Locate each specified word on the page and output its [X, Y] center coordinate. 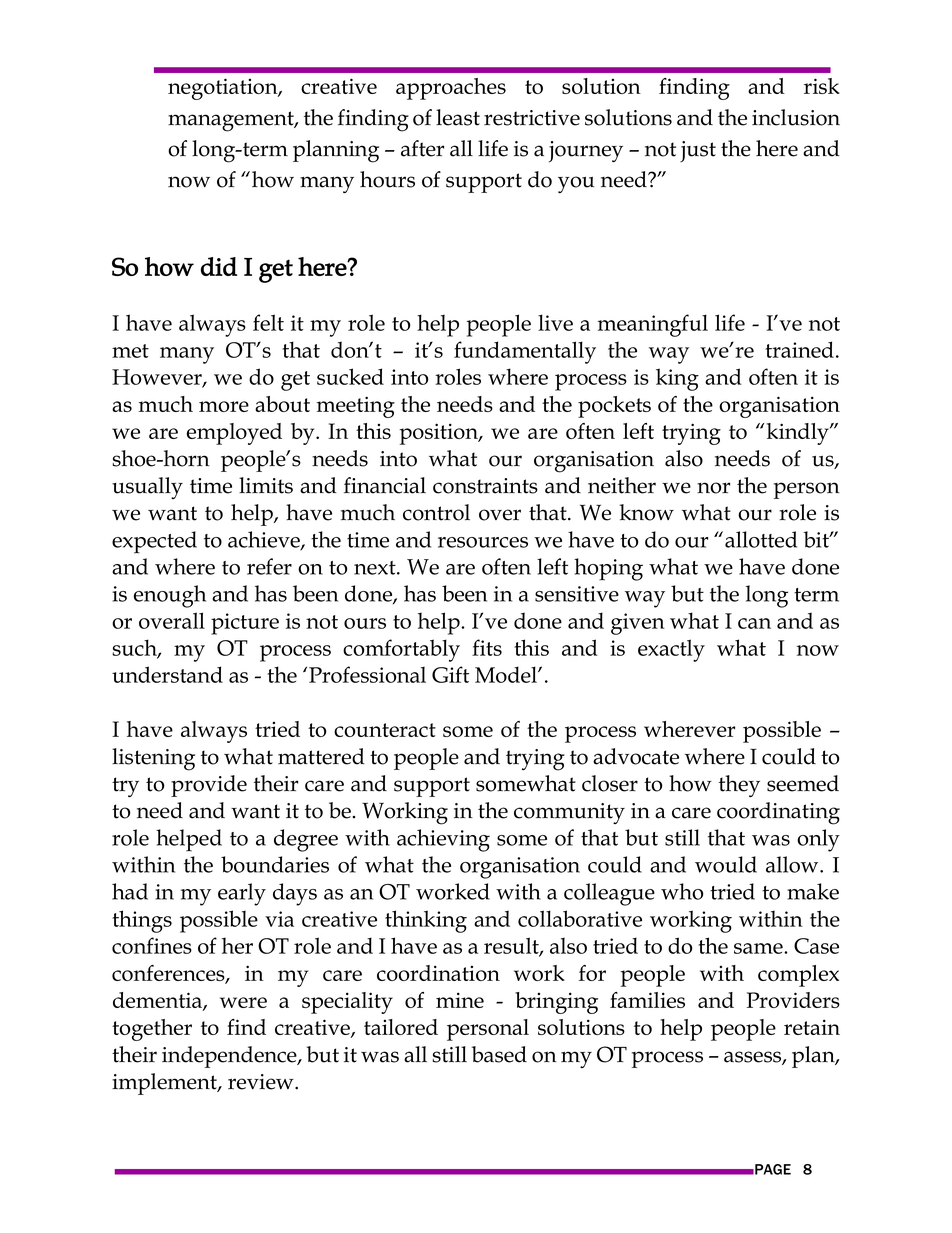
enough [170, 596]
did [219, 266]
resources [483, 542]
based [499, 1054]
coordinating [778, 813]
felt [268, 322]
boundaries [275, 864]
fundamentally [525, 352]
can [754, 623]
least [458, 117]
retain [812, 1027]
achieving [443, 840]
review [262, 1082]
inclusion [796, 117]
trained [799, 349]
